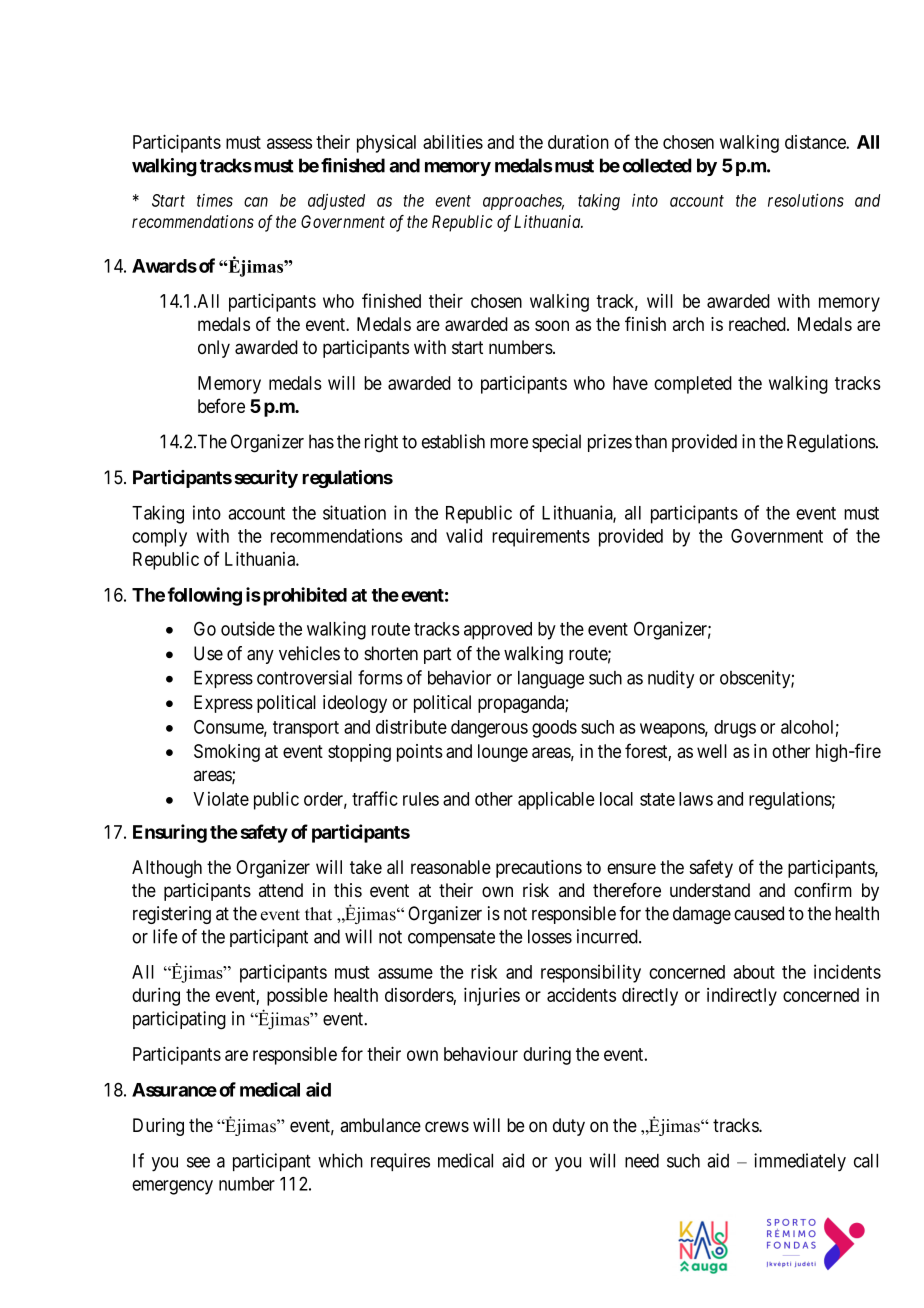 This image has width=924, height=1308. What do you see at coordinates (569, 1127) in the image?
I see `duty` at bounding box center [569, 1127].
